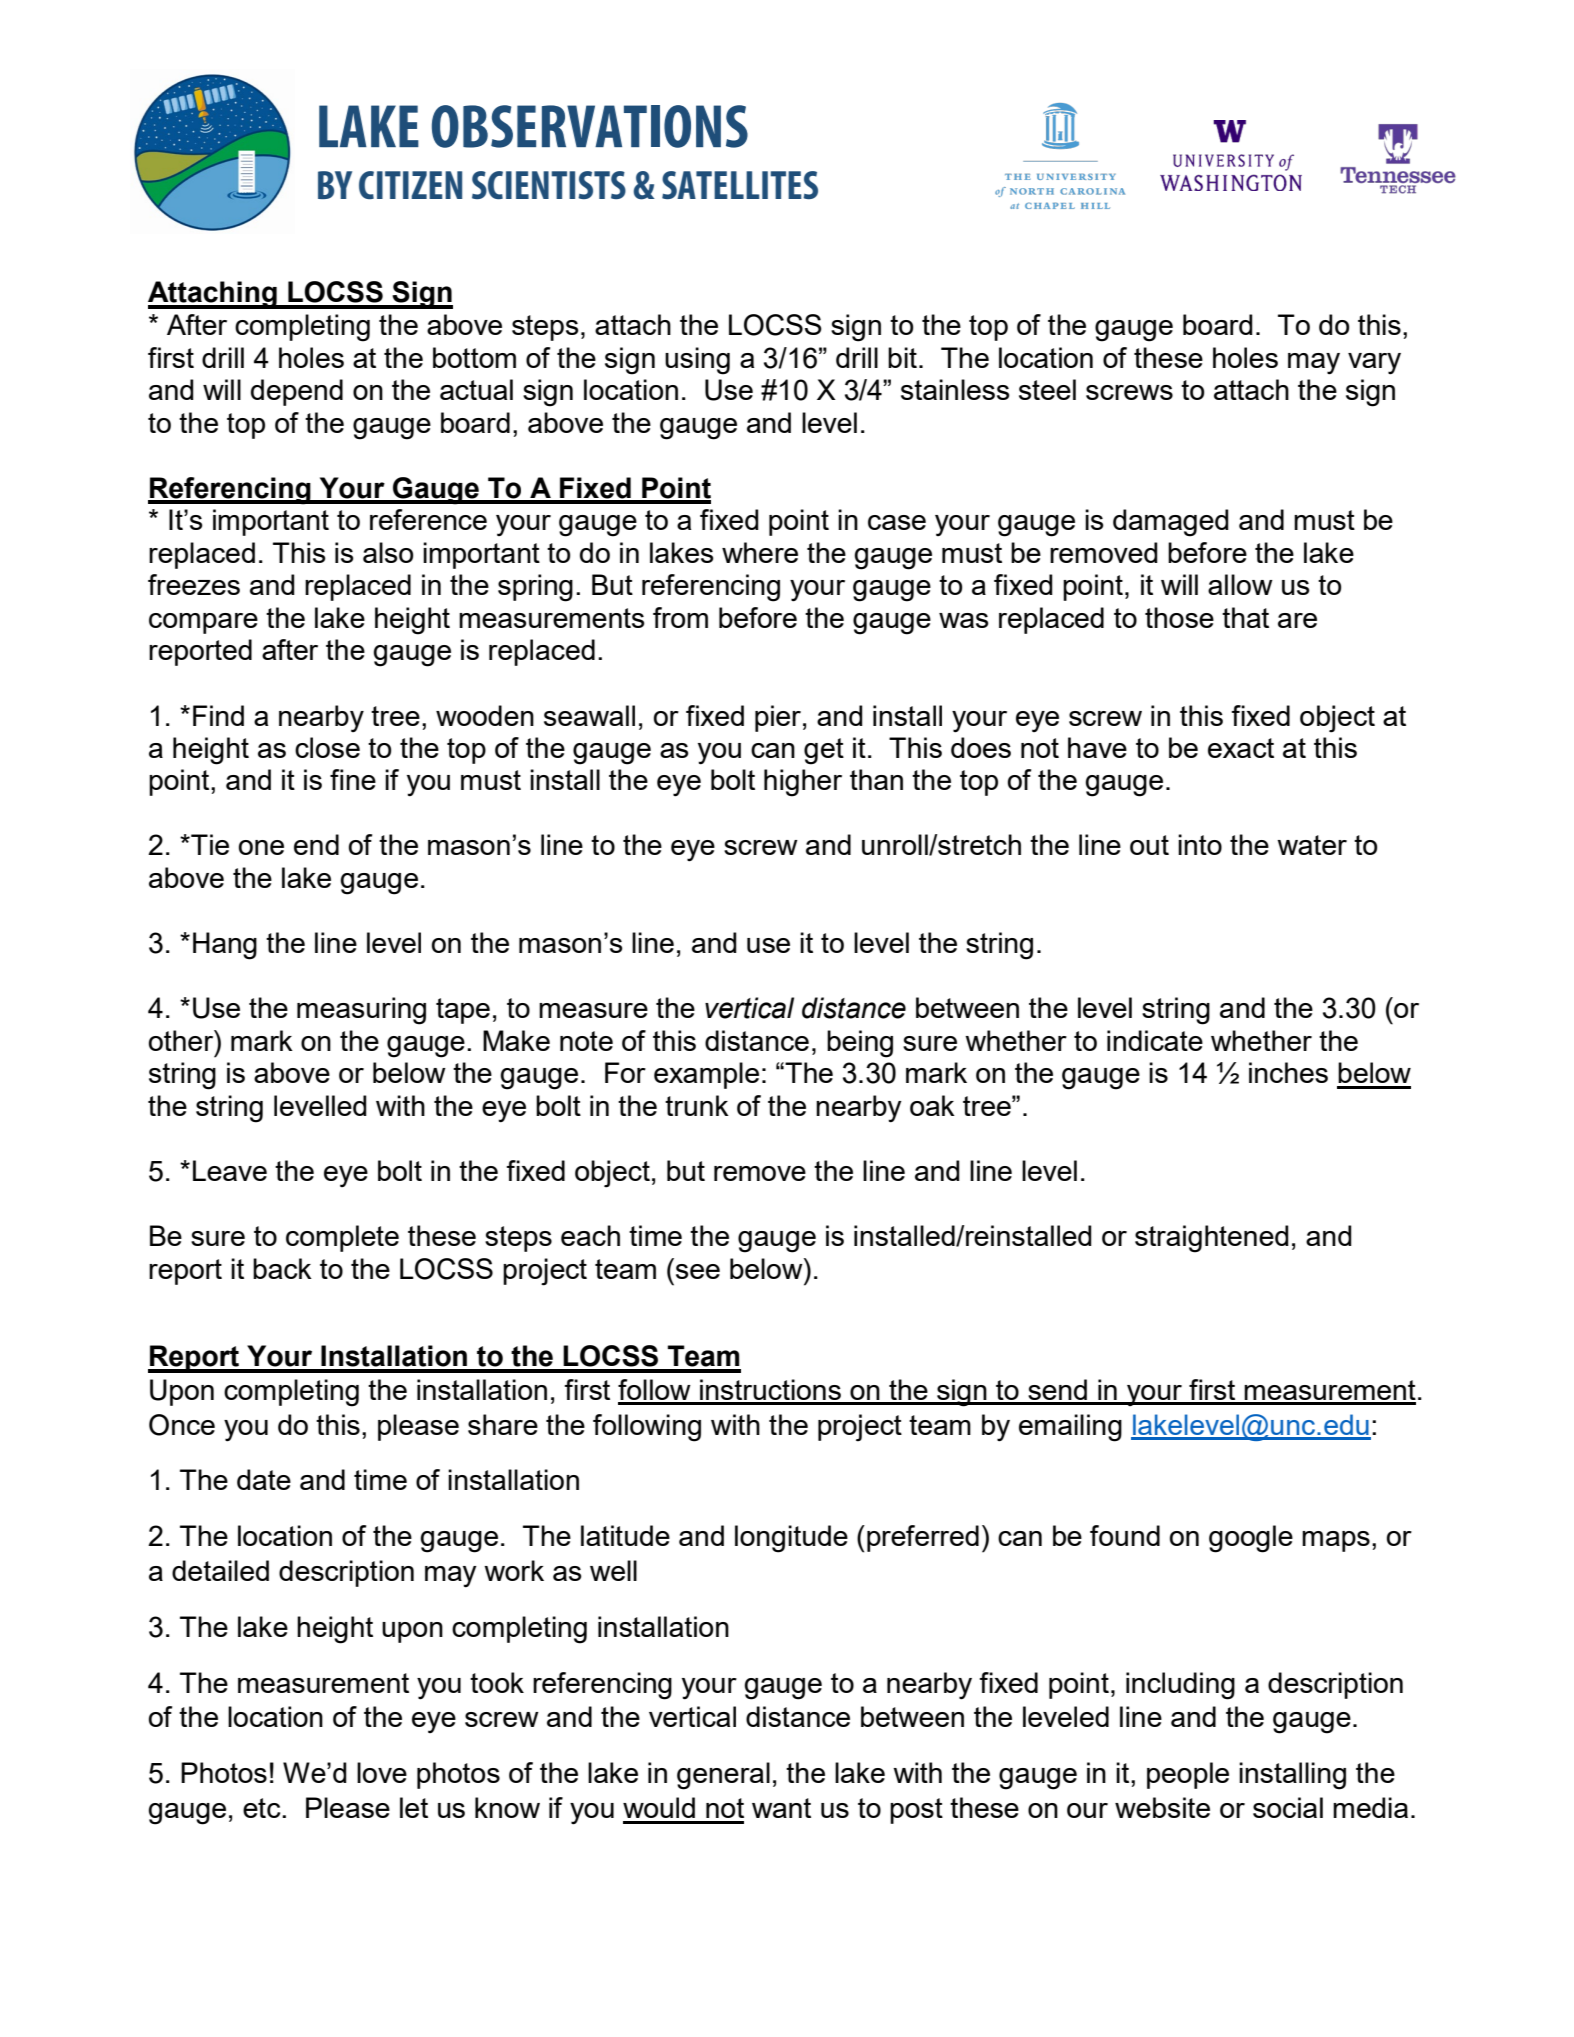 The image size is (1574, 2037). What do you see at coordinates (760, 552) in the page?
I see `where` at bounding box center [760, 552].
